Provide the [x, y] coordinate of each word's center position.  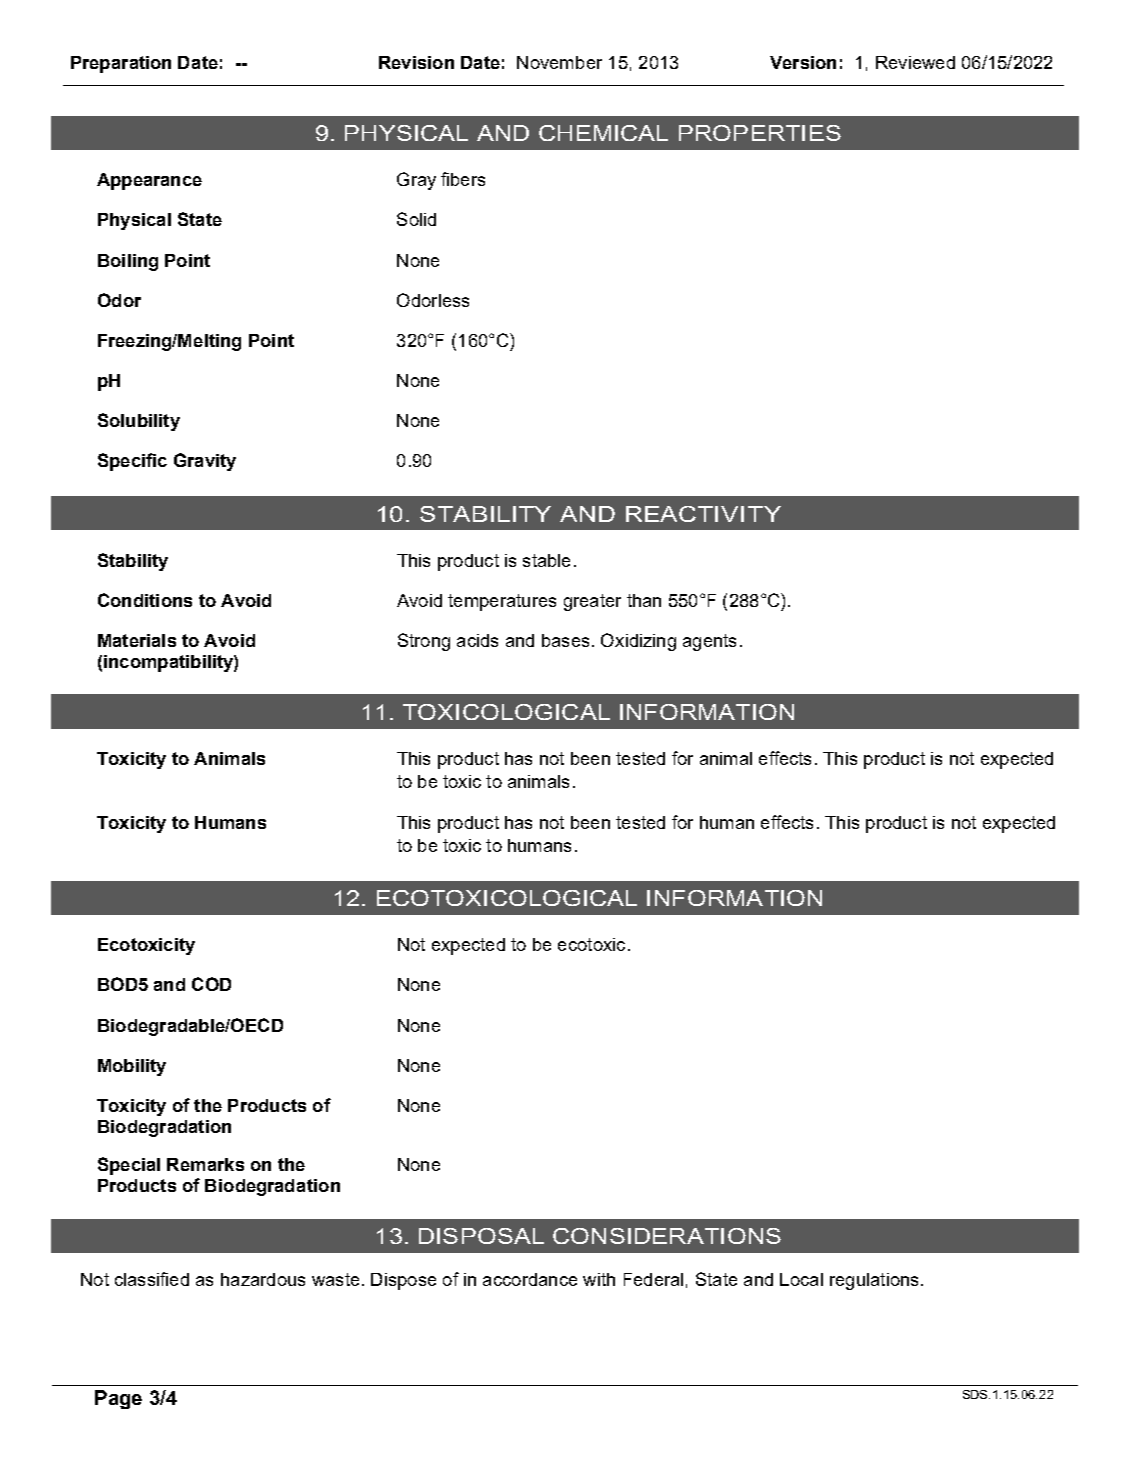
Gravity [205, 462]
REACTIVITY [703, 514]
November [559, 62]
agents [709, 642]
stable [546, 560]
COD [211, 984]
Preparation [121, 64]
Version [803, 62]
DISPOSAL [481, 1236]
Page [118, 1399]
